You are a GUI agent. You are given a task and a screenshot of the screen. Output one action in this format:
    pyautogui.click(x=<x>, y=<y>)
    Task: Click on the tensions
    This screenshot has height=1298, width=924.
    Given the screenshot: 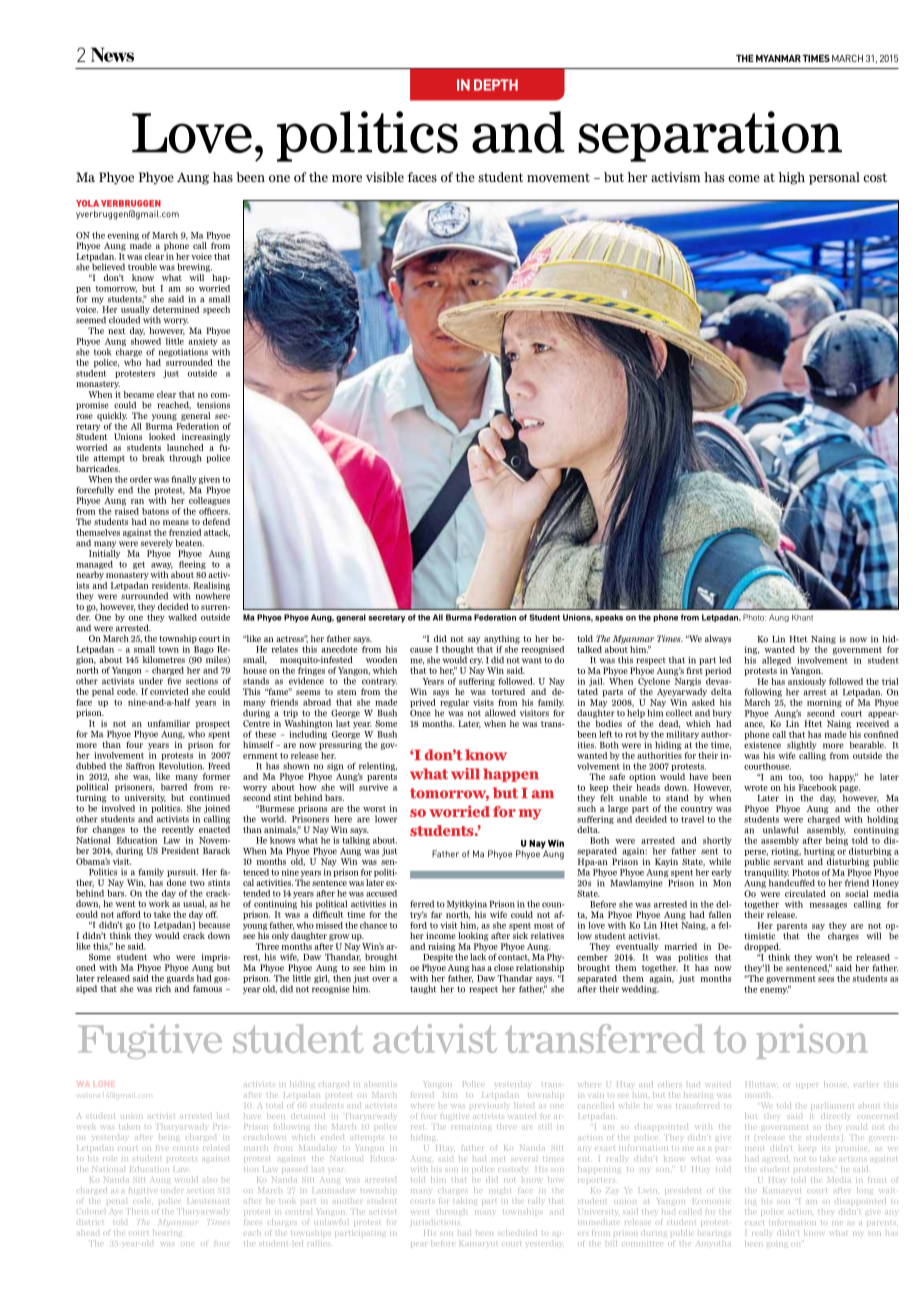 What is the action you would take?
    pyautogui.click(x=213, y=405)
